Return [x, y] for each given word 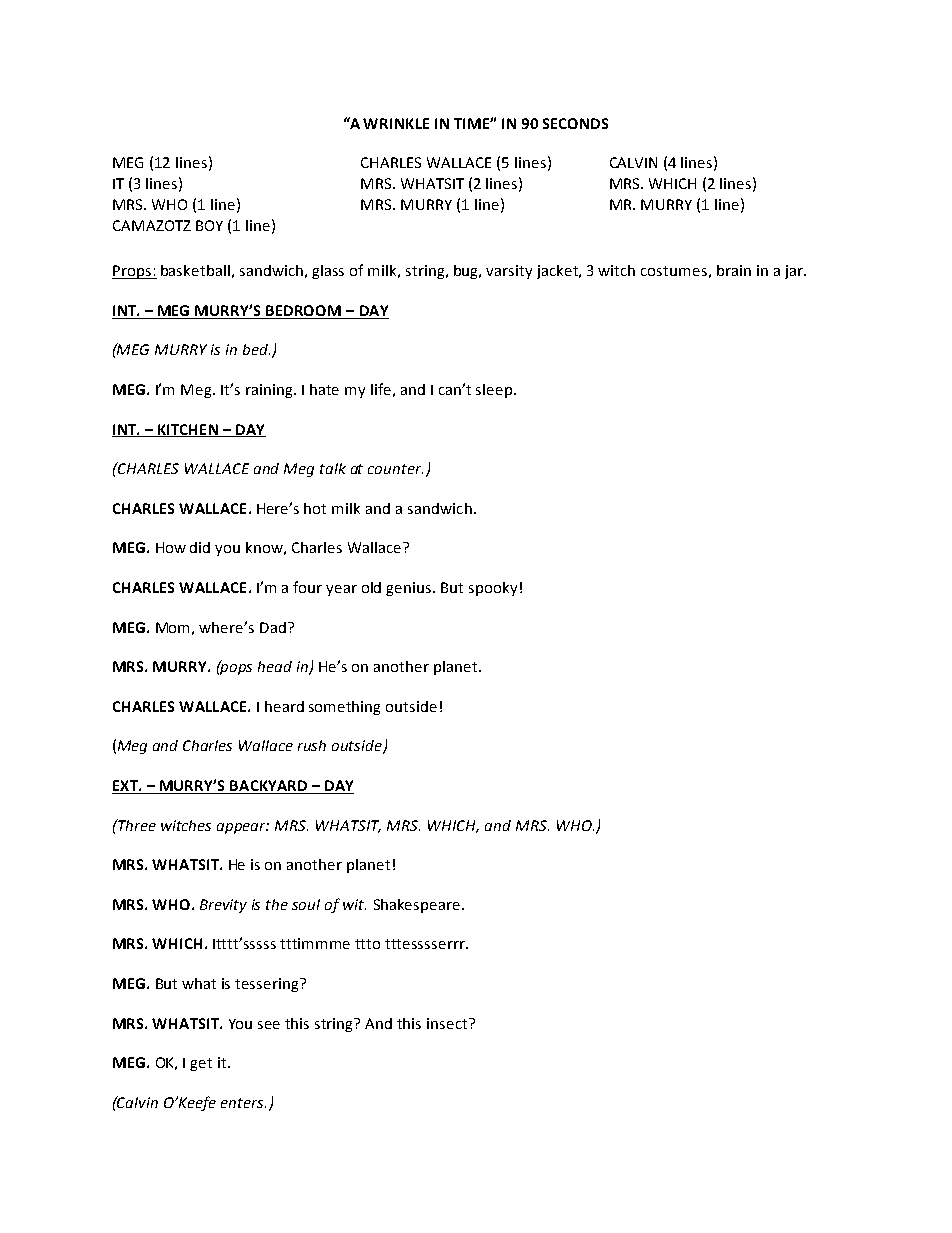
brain [734, 270]
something [344, 708]
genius [410, 589]
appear [243, 828]
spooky [493, 589]
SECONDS [575, 123]
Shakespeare [417, 906]
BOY [209, 225]
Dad [273, 627]
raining [270, 391]
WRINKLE [396, 123]
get [201, 1064]
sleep [494, 391]
